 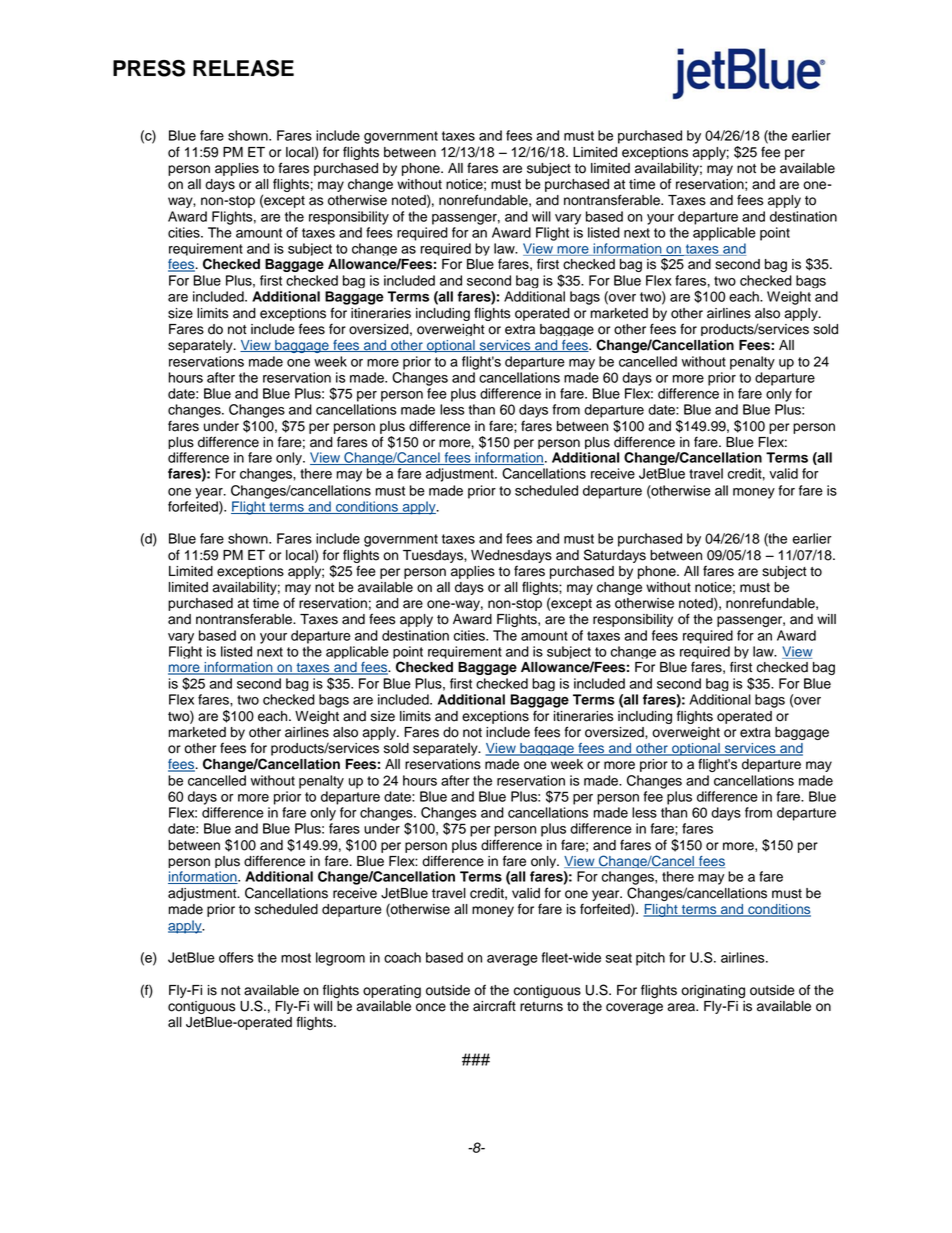 I want to click on seat, so click(x=619, y=958).
